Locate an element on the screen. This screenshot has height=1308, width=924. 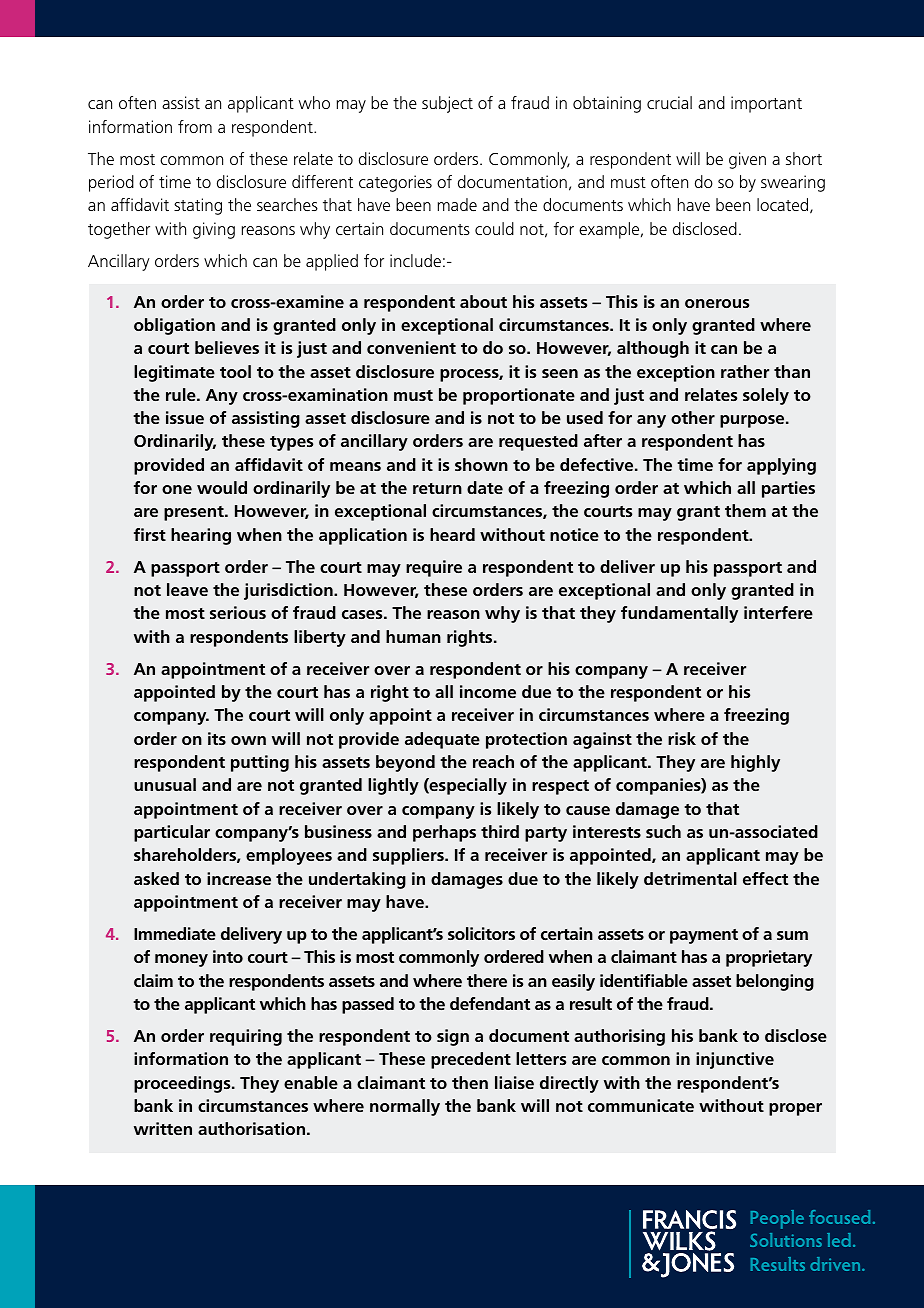
written is located at coordinates (163, 1128).
